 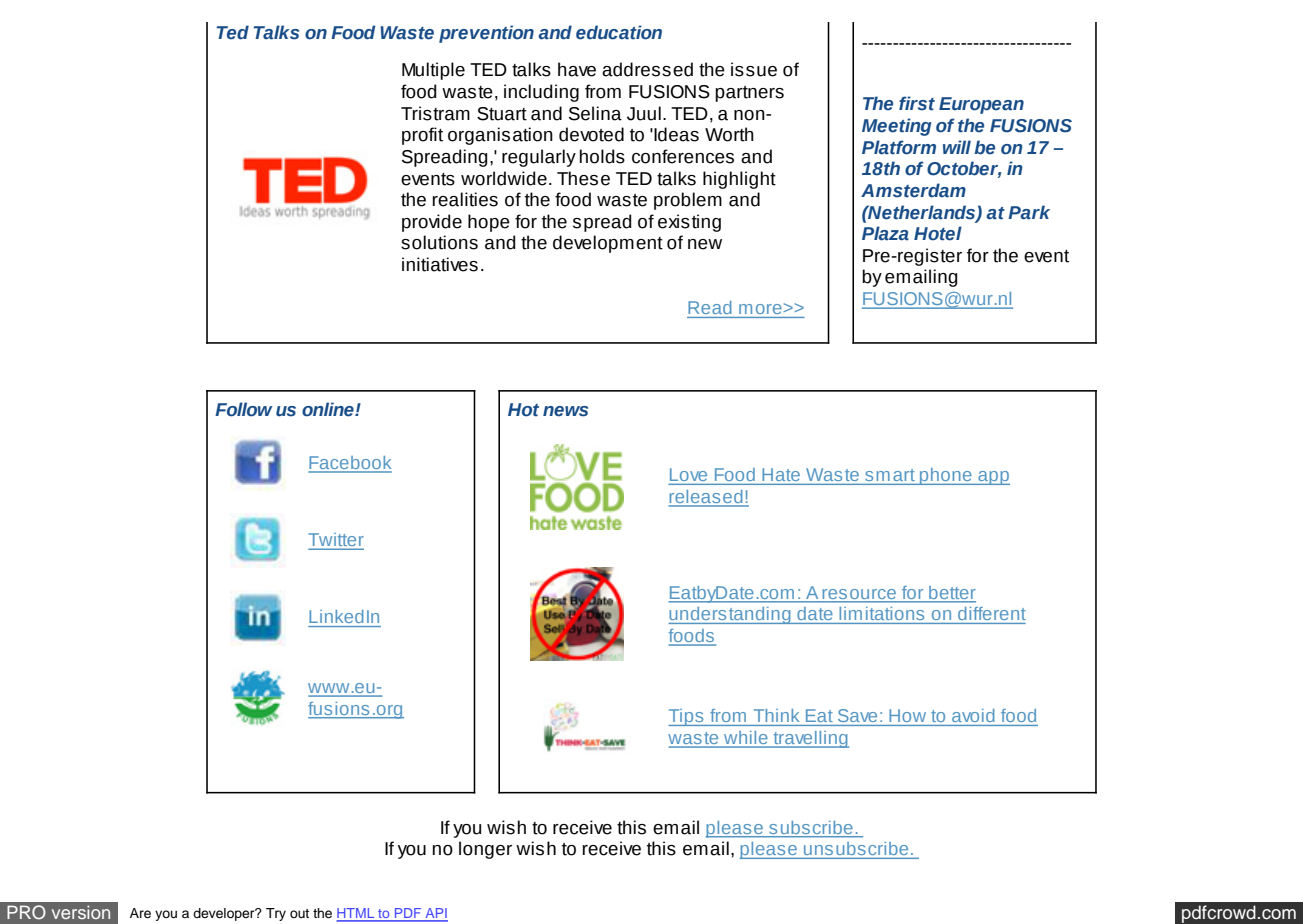 What do you see at coordinates (565, 411) in the page?
I see `news` at bounding box center [565, 411].
